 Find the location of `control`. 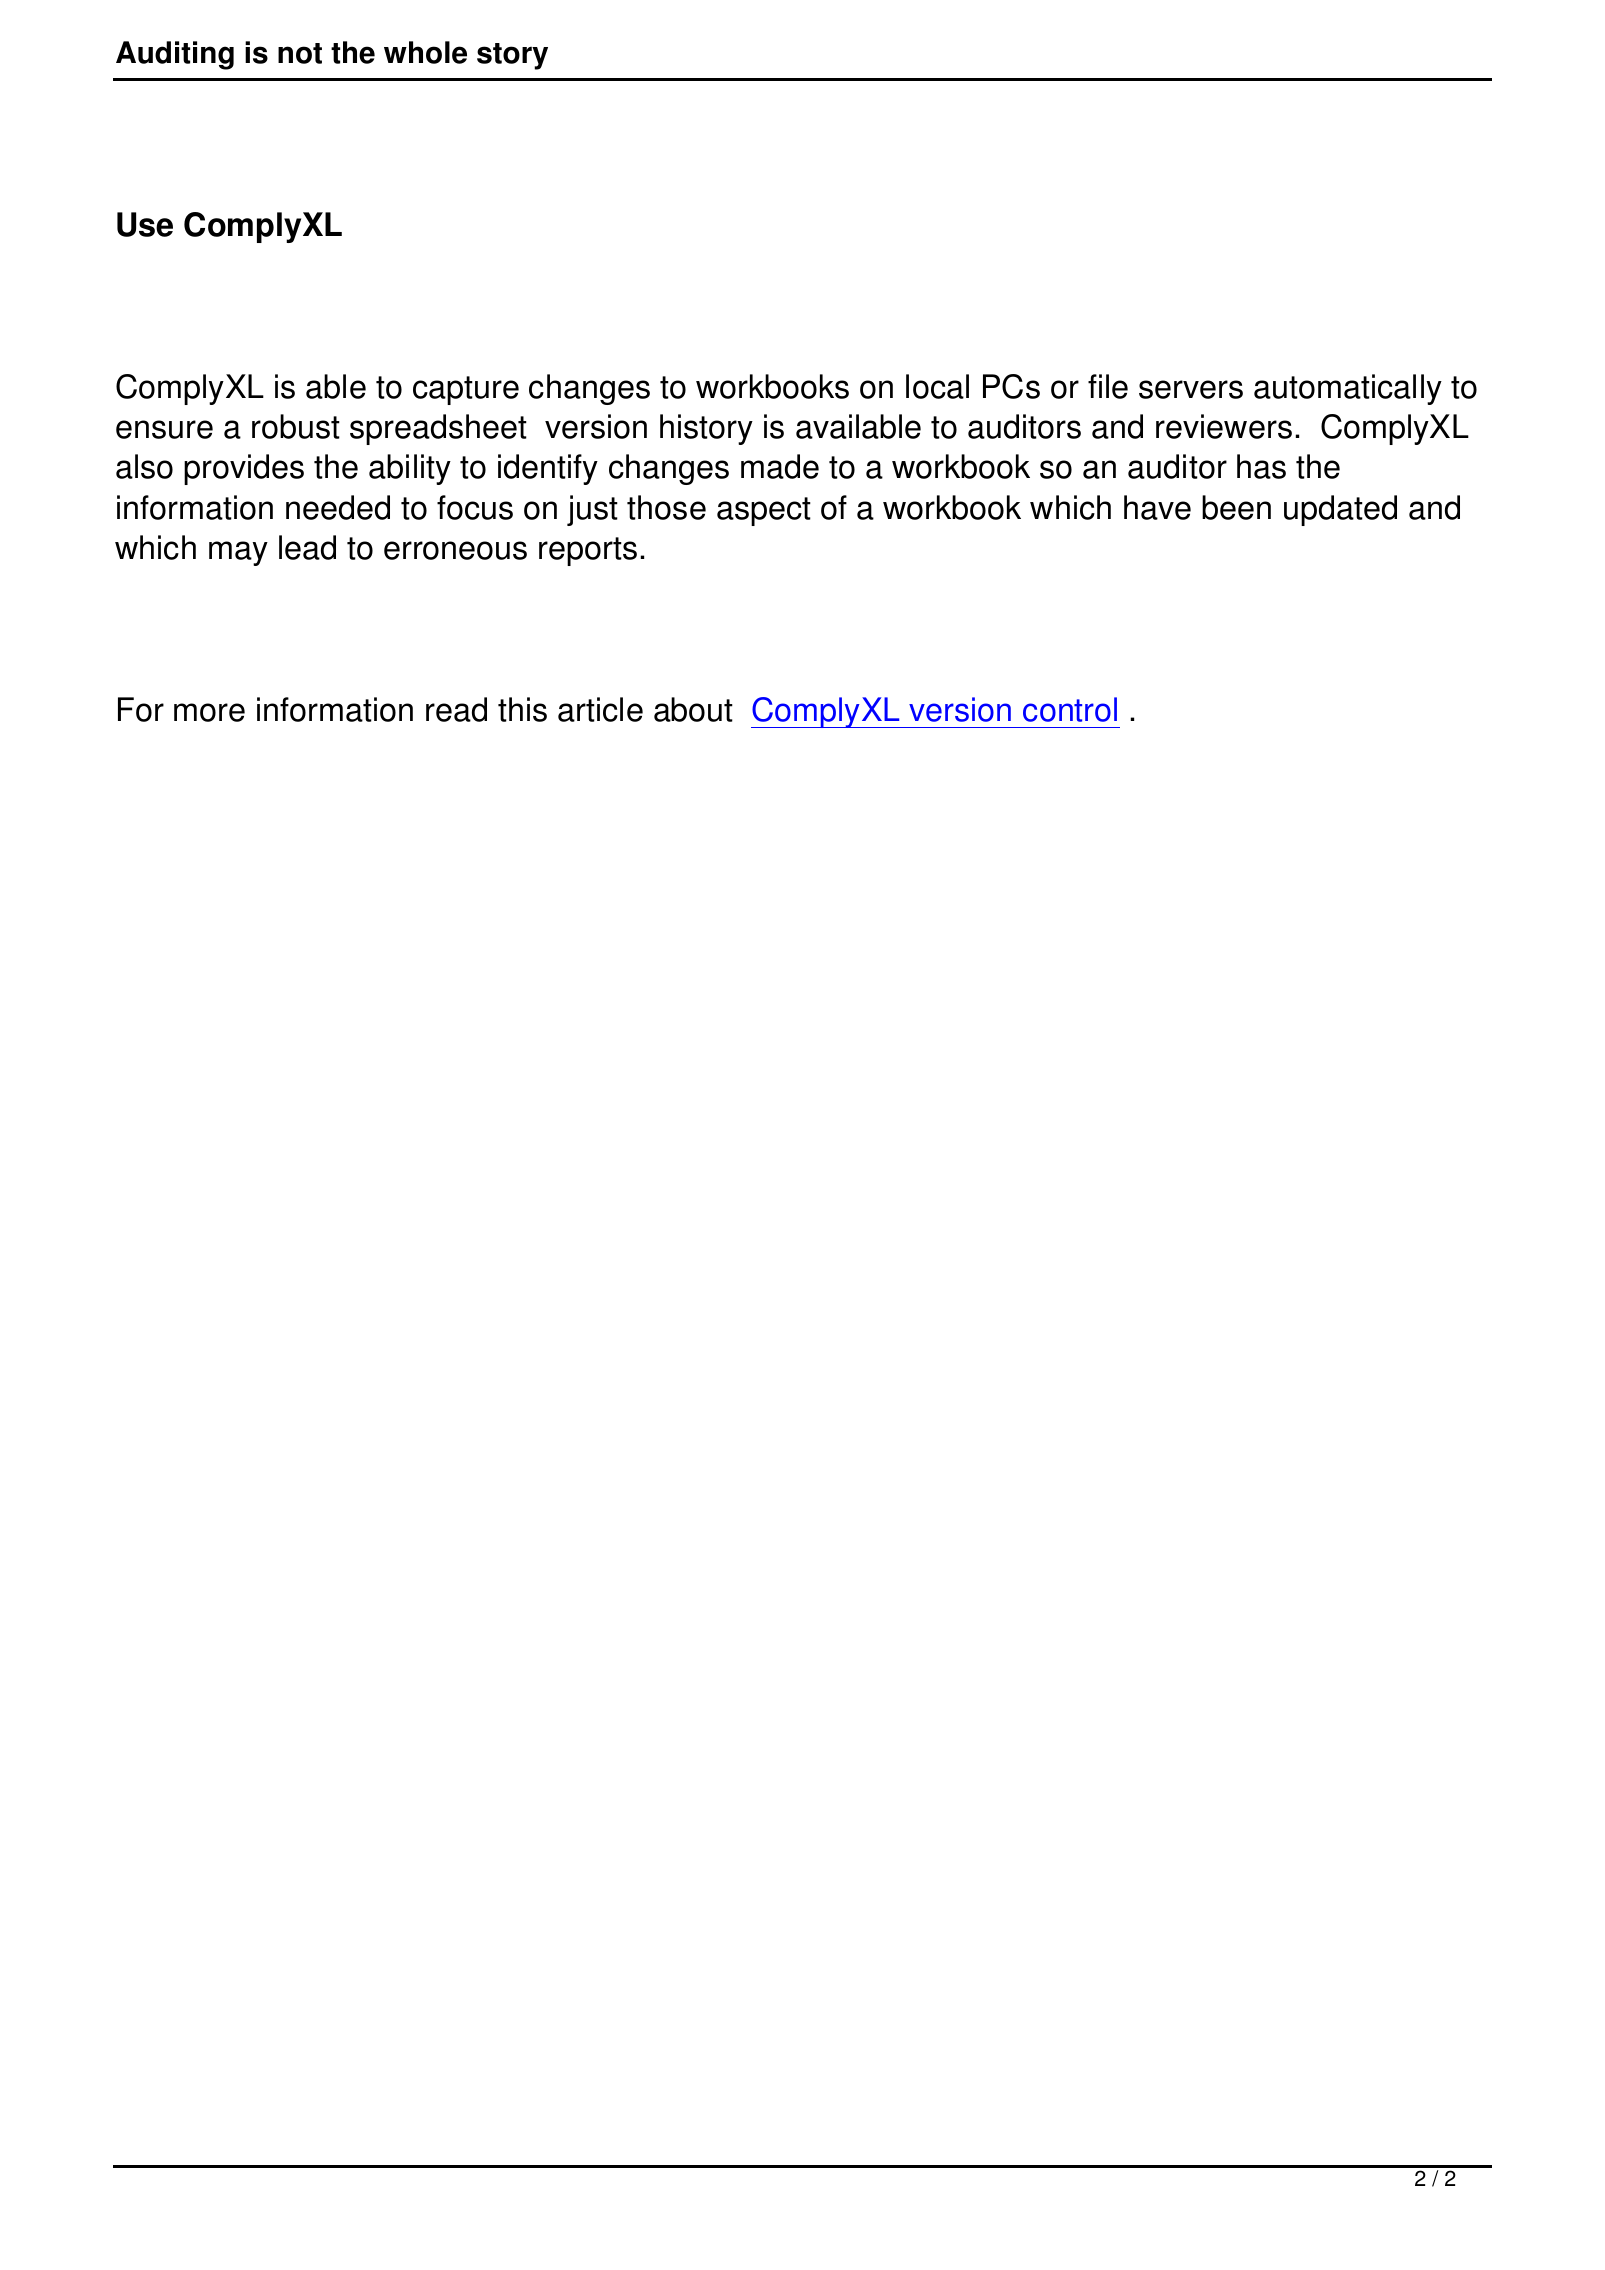

control is located at coordinates (1070, 709).
